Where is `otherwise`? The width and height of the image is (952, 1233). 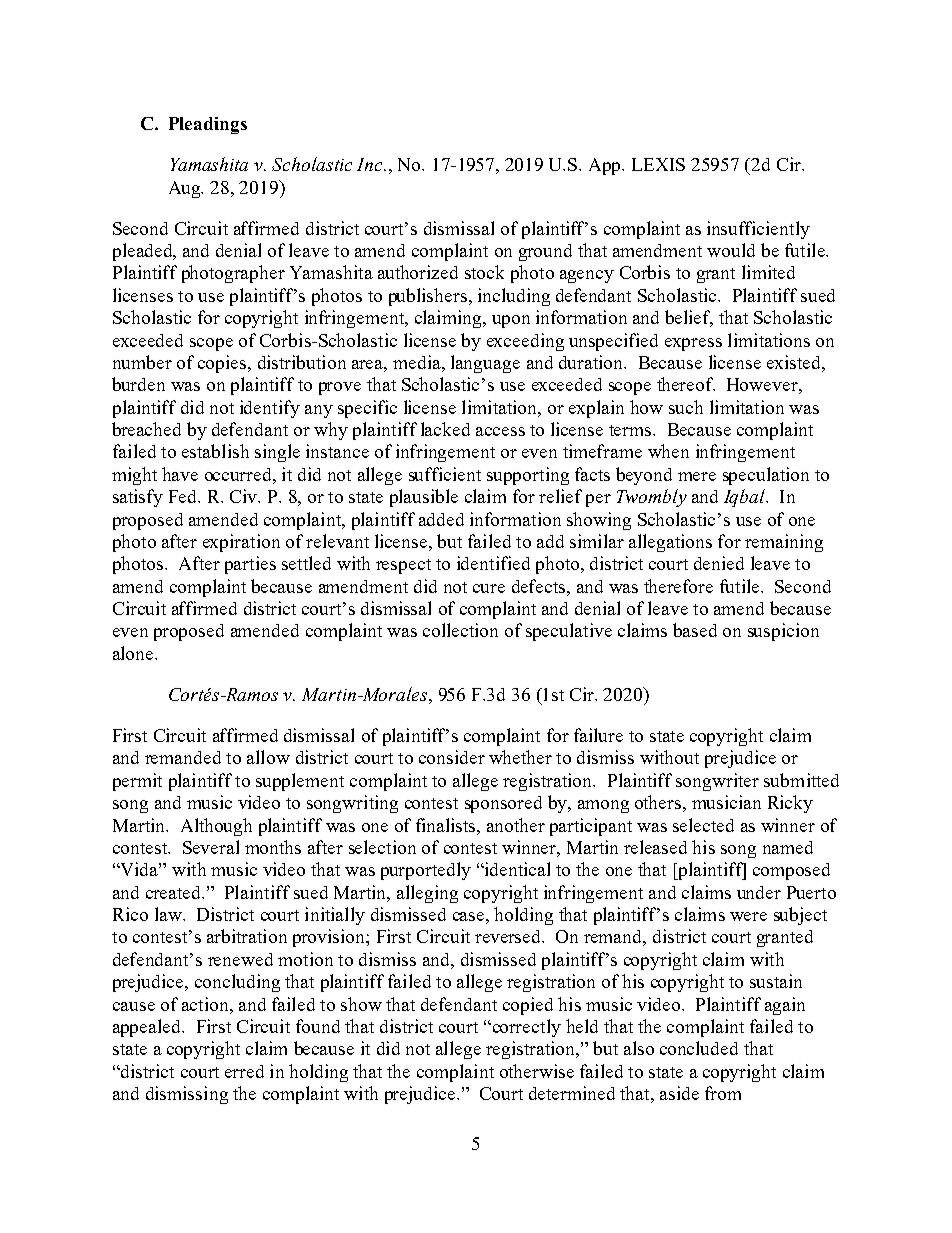
otherwise is located at coordinates (537, 1071).
